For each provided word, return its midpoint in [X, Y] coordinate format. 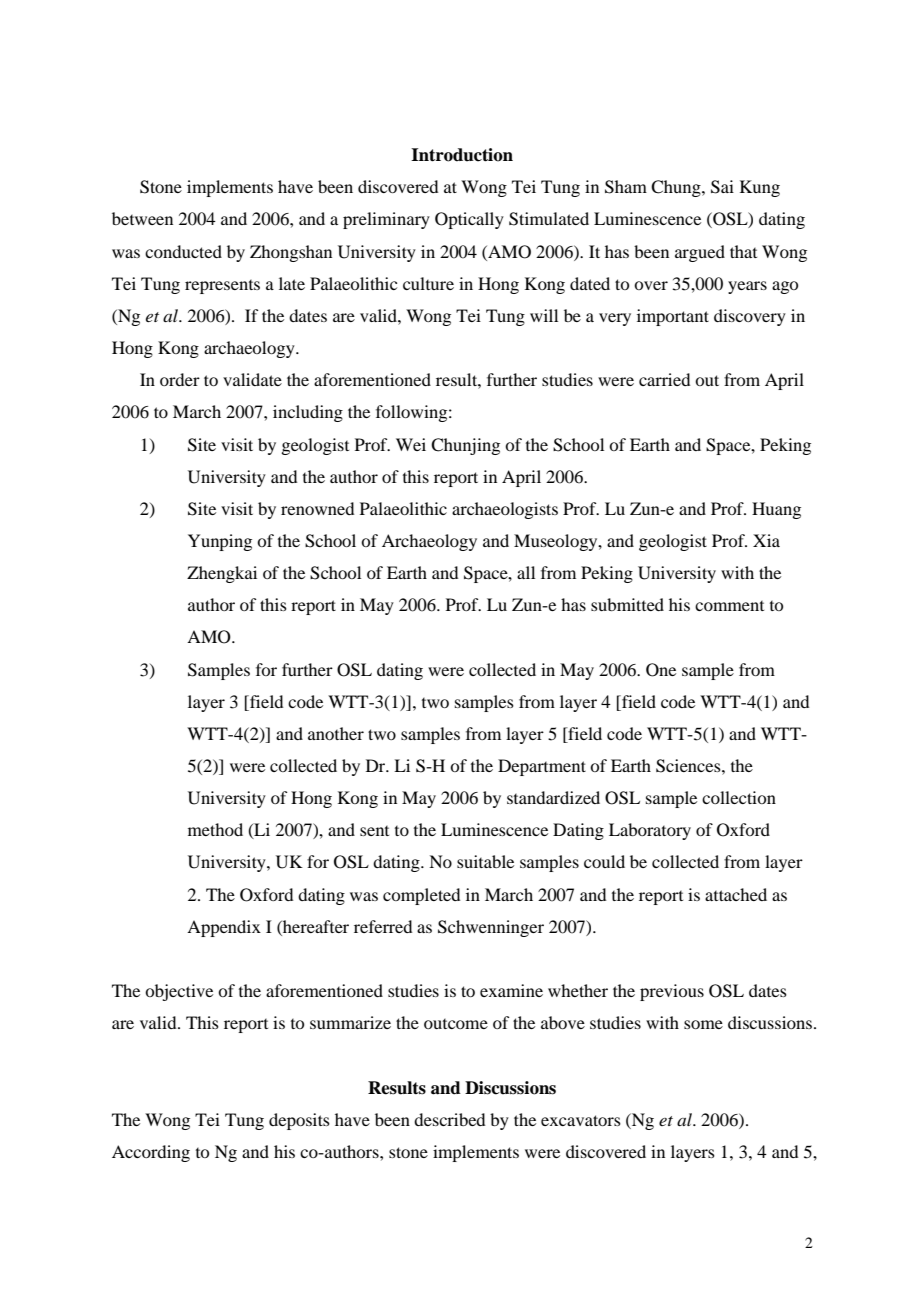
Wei [411, 444]
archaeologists [505, 510]
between [142, 218]
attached [736, 894]
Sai [722, 187]
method [215, 829]
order [180, 379]
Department [542, 767]
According [151, 1153]
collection [739, 797]
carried [664, 379]
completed [421, 896]
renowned [317, 508]
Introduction [462, 155]
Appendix [224, 928]
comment [729, 606]
